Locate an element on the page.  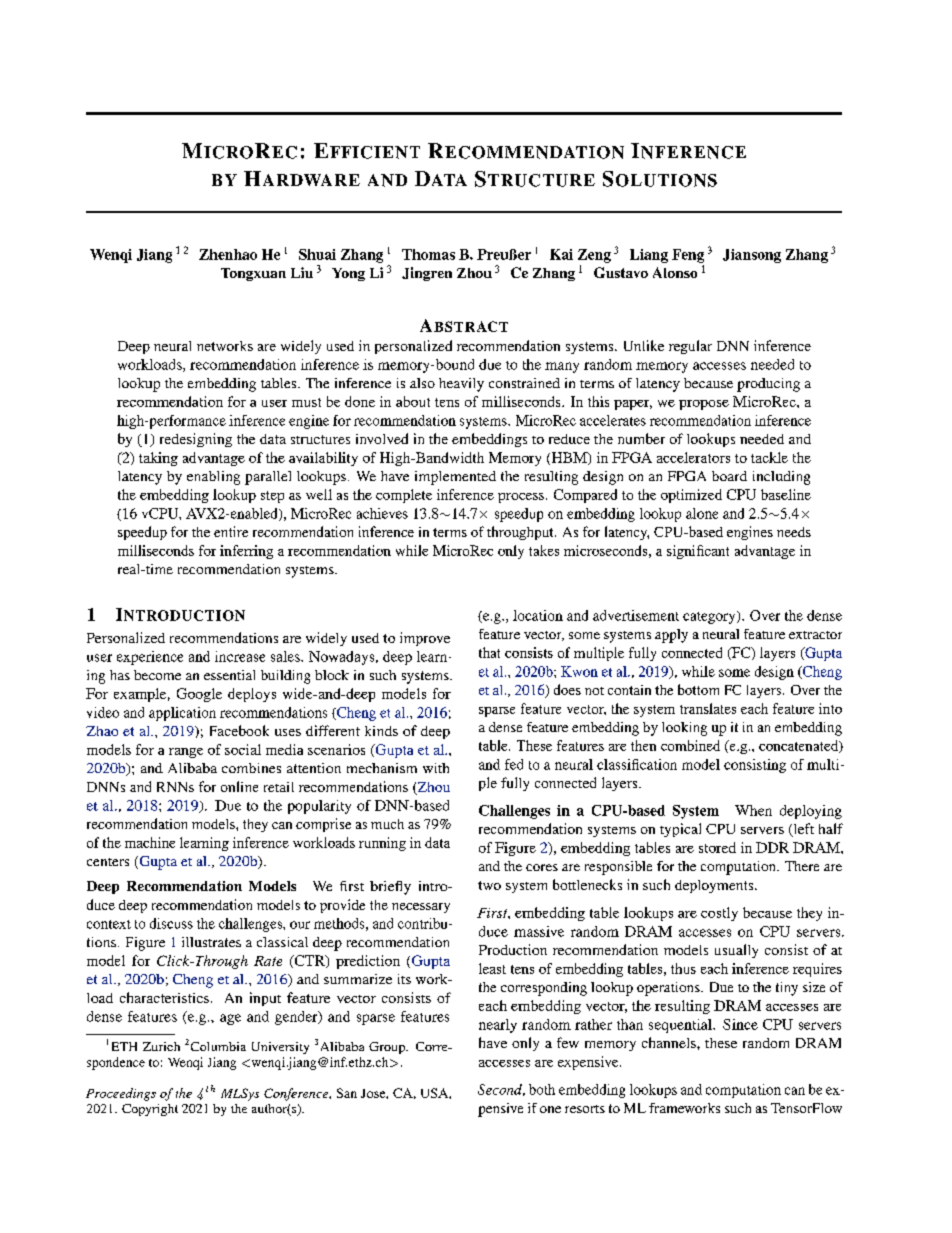
Since is located at coordinates (740, 1024).
